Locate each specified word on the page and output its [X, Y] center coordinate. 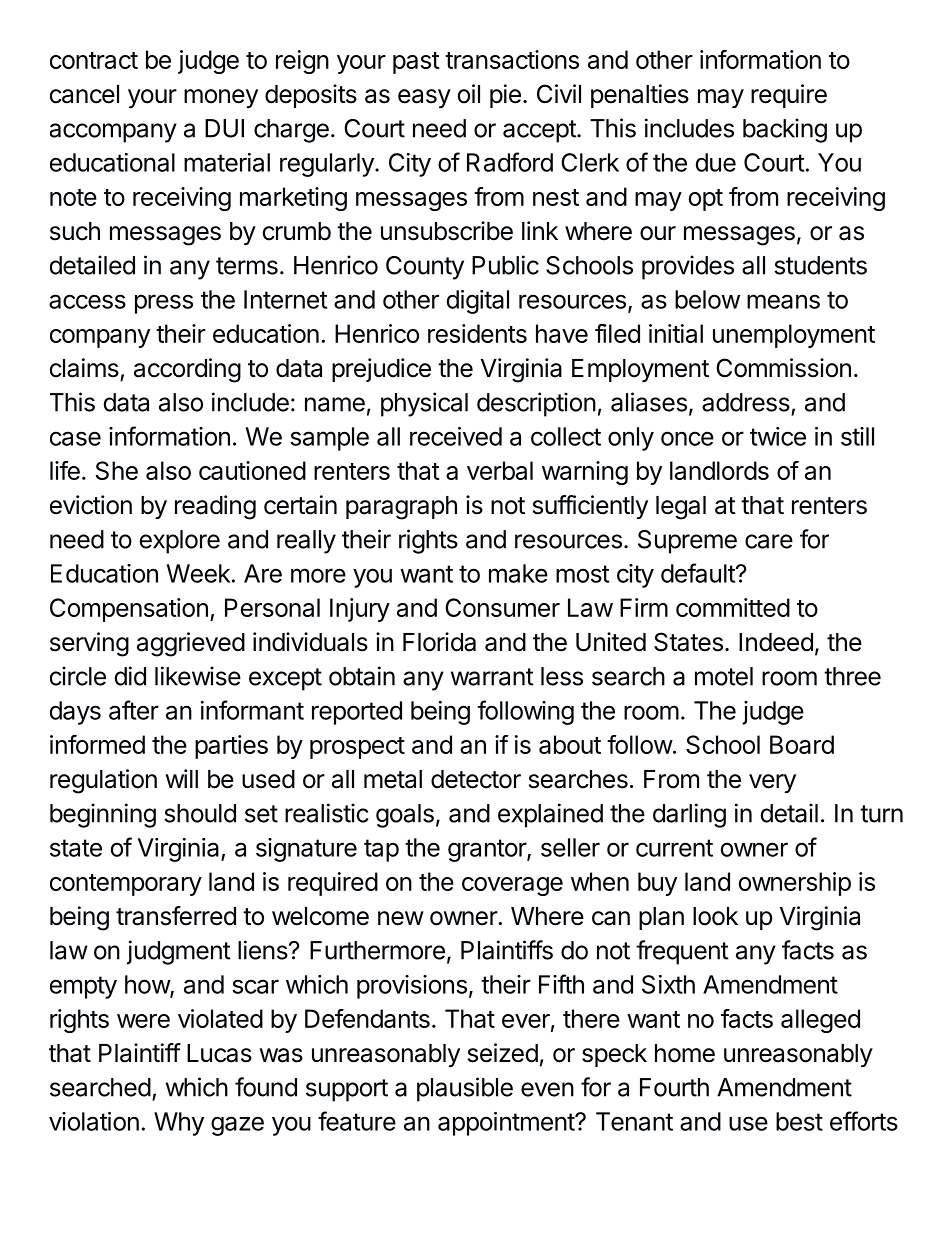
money [221, 98]
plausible [465, 1089]
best [799, 1121]
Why [179, 1124]
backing [785, 130]
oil [469, 94]
